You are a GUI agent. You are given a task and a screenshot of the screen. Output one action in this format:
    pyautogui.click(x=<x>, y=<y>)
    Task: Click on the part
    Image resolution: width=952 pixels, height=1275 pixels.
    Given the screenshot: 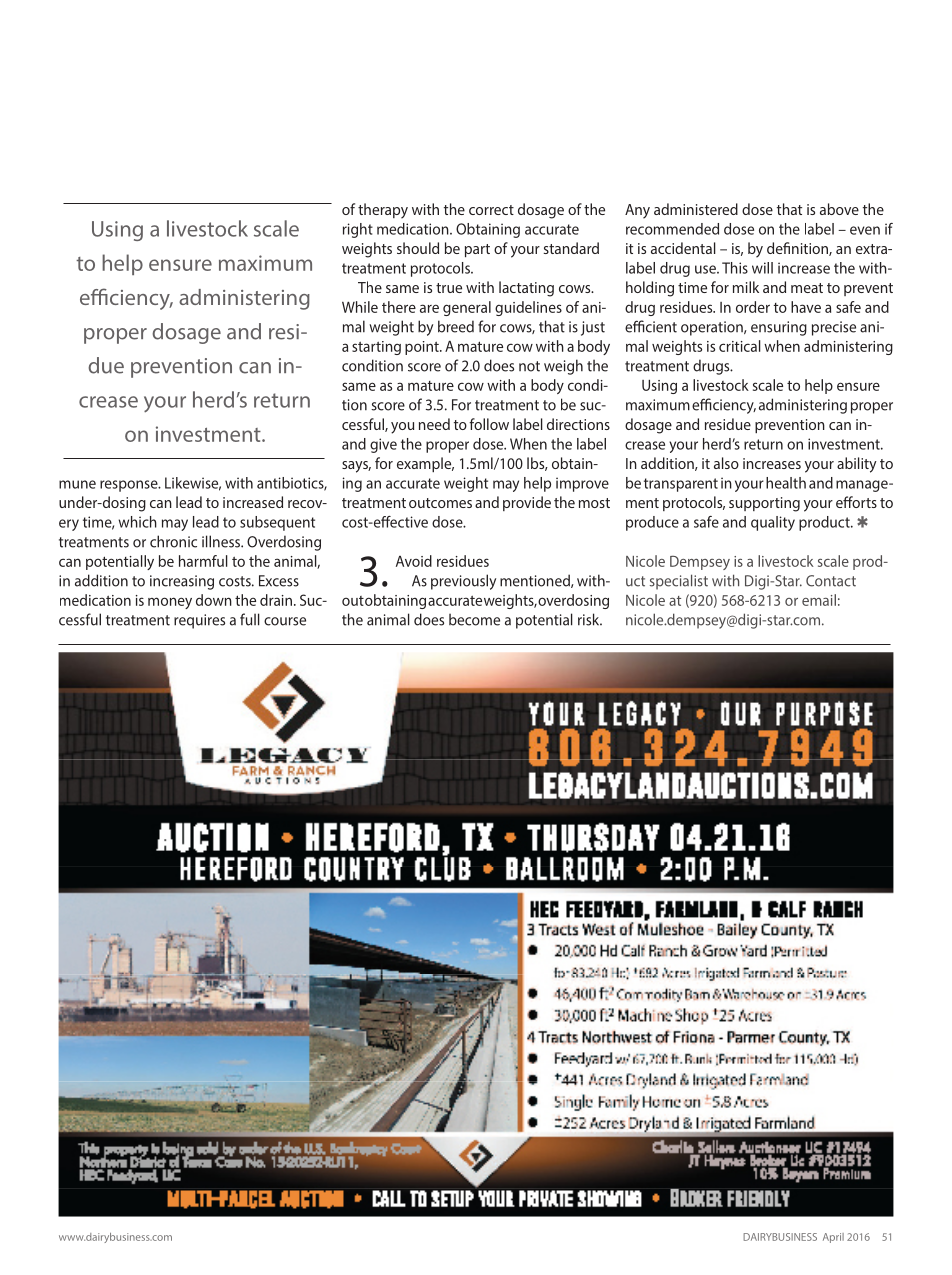 What is the action you would take?
    pyautogui.click(x=477, y=250)
